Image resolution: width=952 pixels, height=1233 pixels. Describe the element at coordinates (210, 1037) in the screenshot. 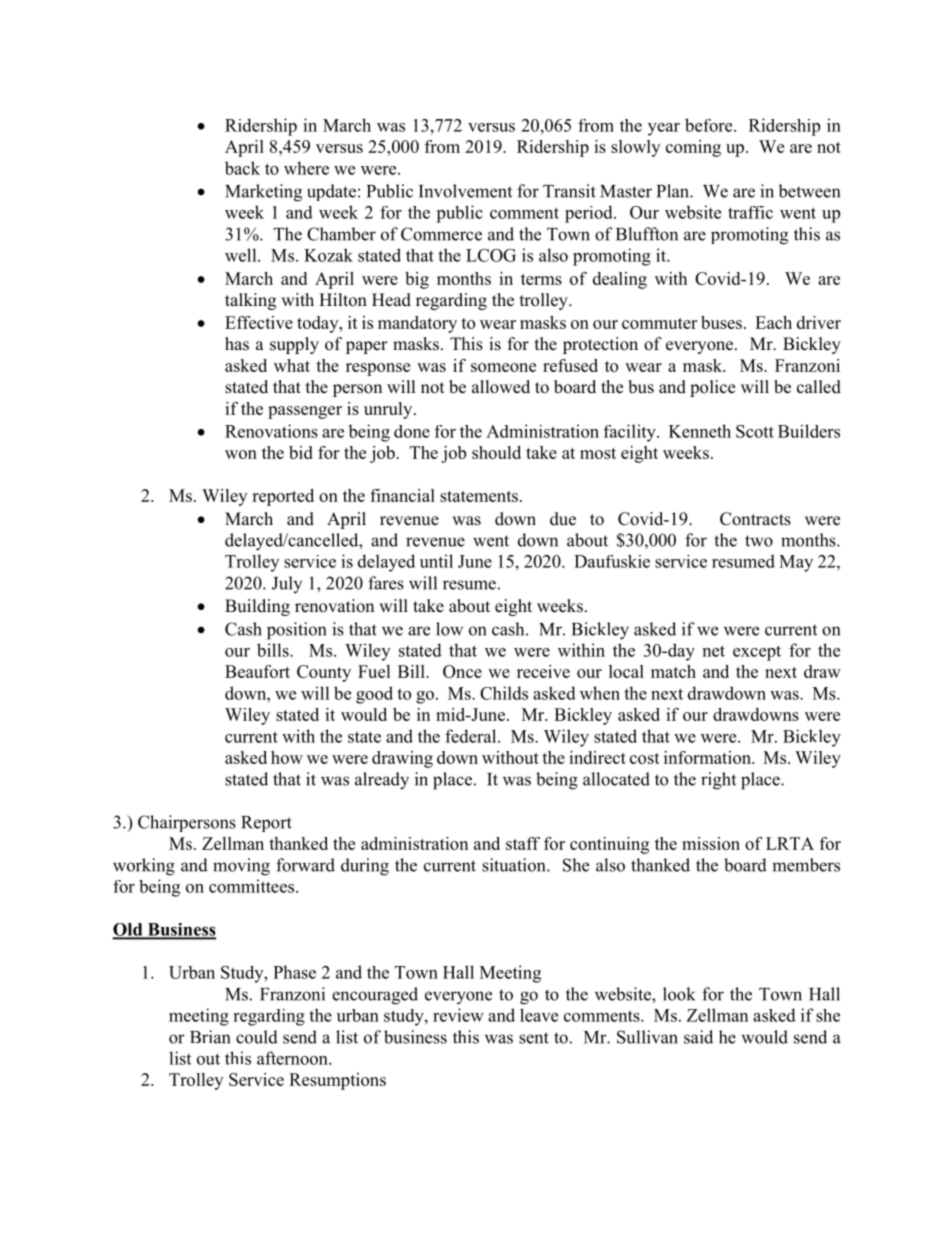

I see `Brian` at that location.
